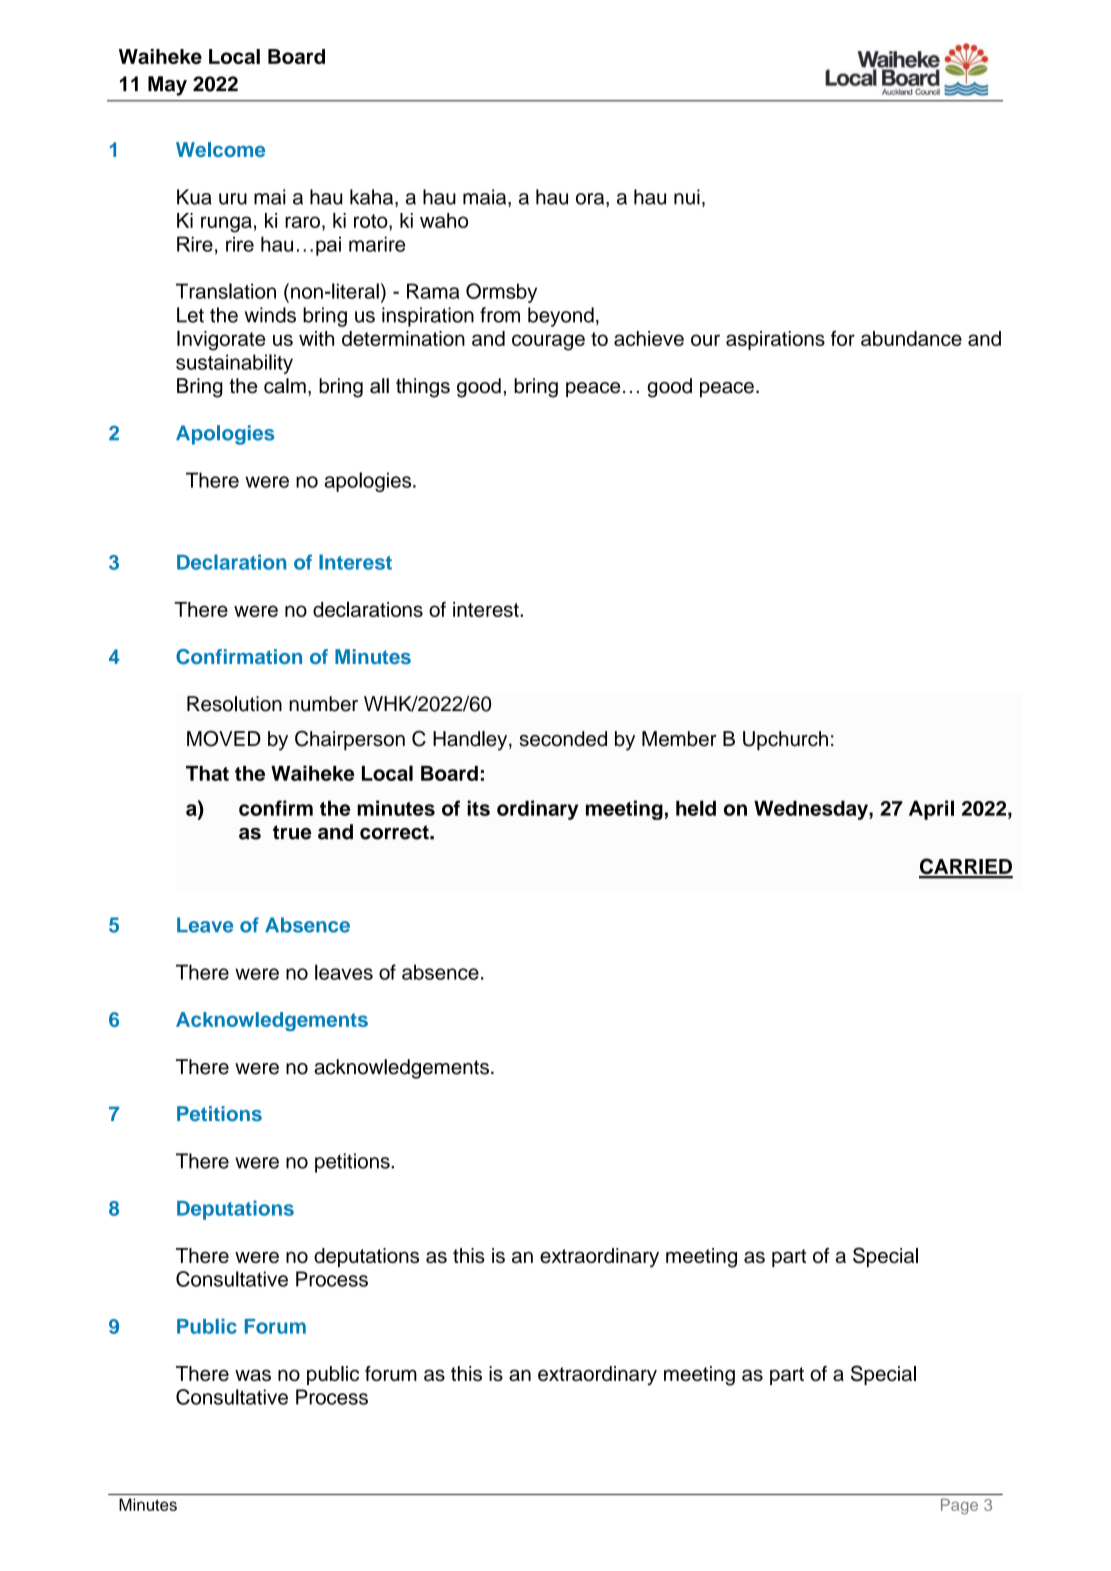  I want to click on was, so click(253, 1375).
